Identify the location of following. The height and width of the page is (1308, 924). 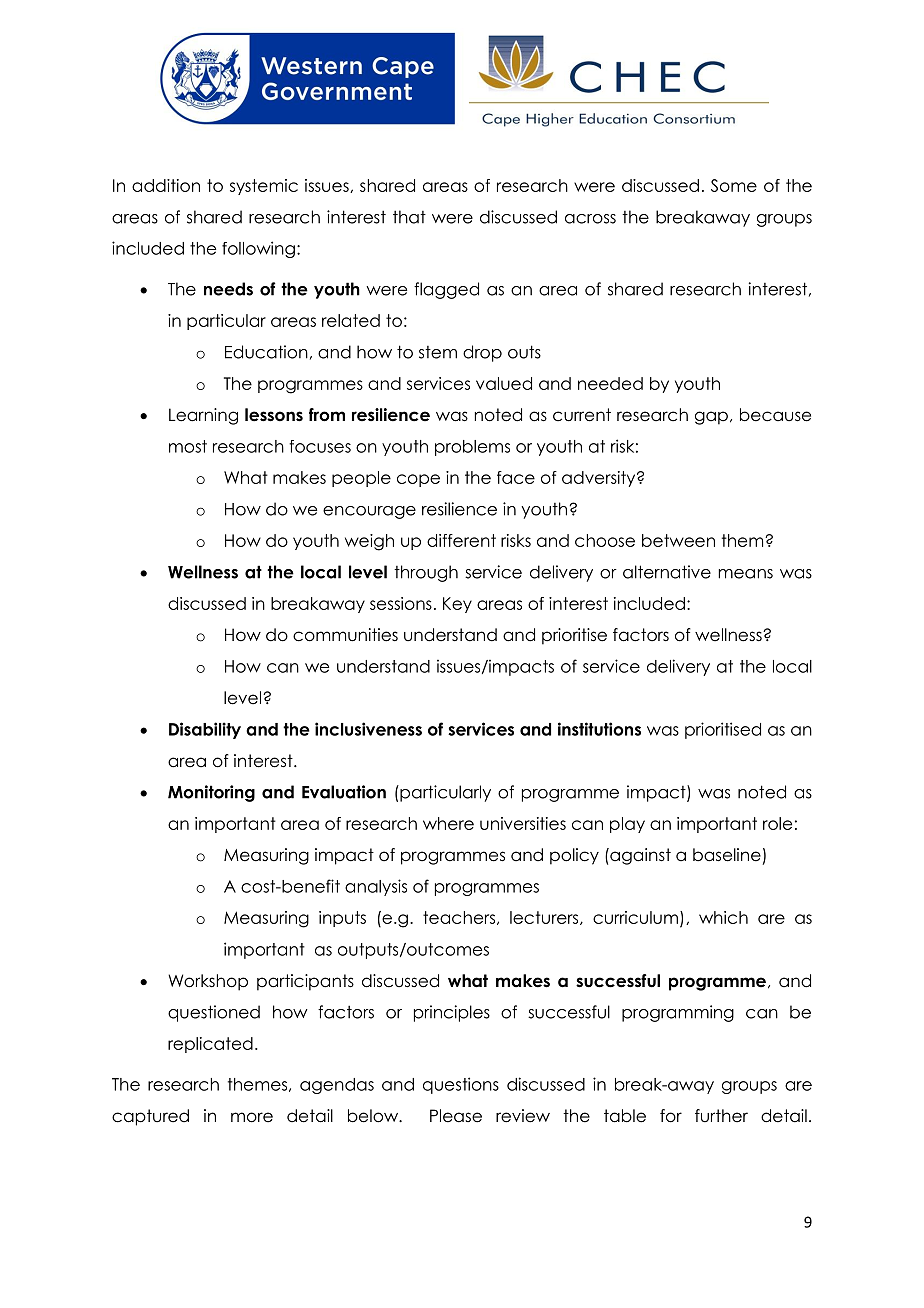
(258, 249).
